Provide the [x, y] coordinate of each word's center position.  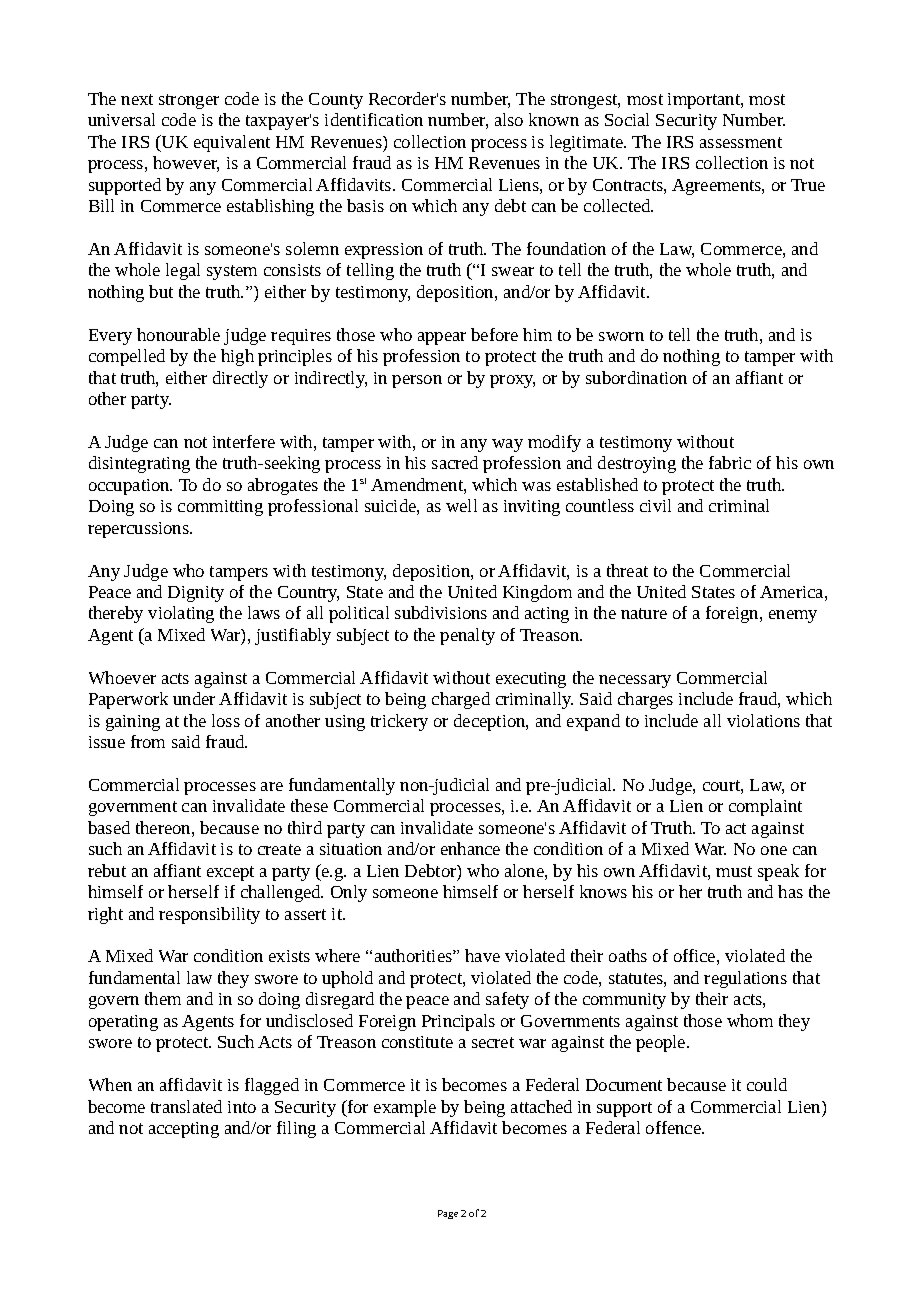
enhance [470, 848]
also [509, 119]
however [186, 164]
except [230, 873]
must [734, 871]
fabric [730, 462]
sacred [455, 462]
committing [220, 508]
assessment [741, 142]
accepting [184, 1130]
